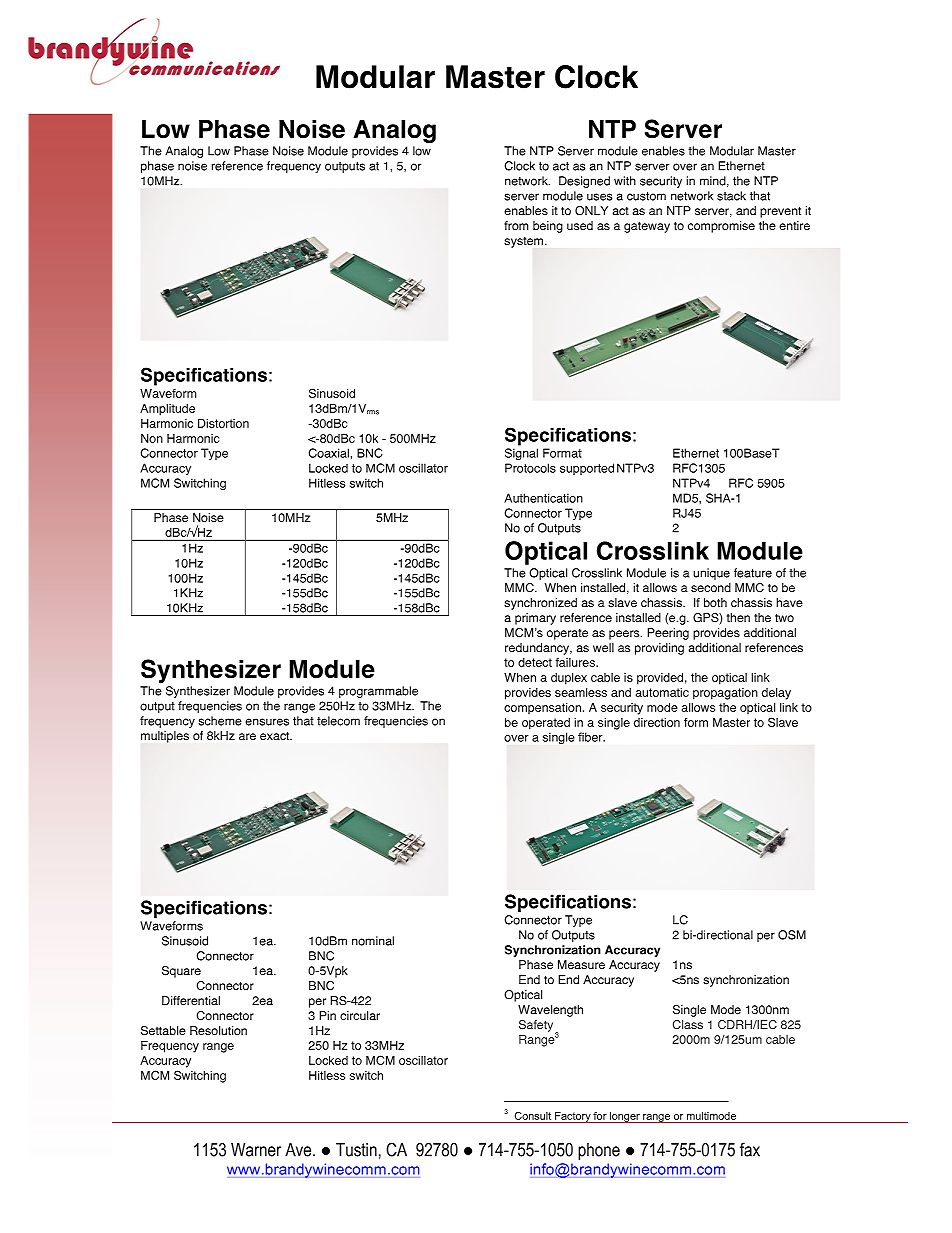 This image has height=1233, width=952. Describe the element at coordinates (725, 694) in the image. I see `propagation` at that location.
